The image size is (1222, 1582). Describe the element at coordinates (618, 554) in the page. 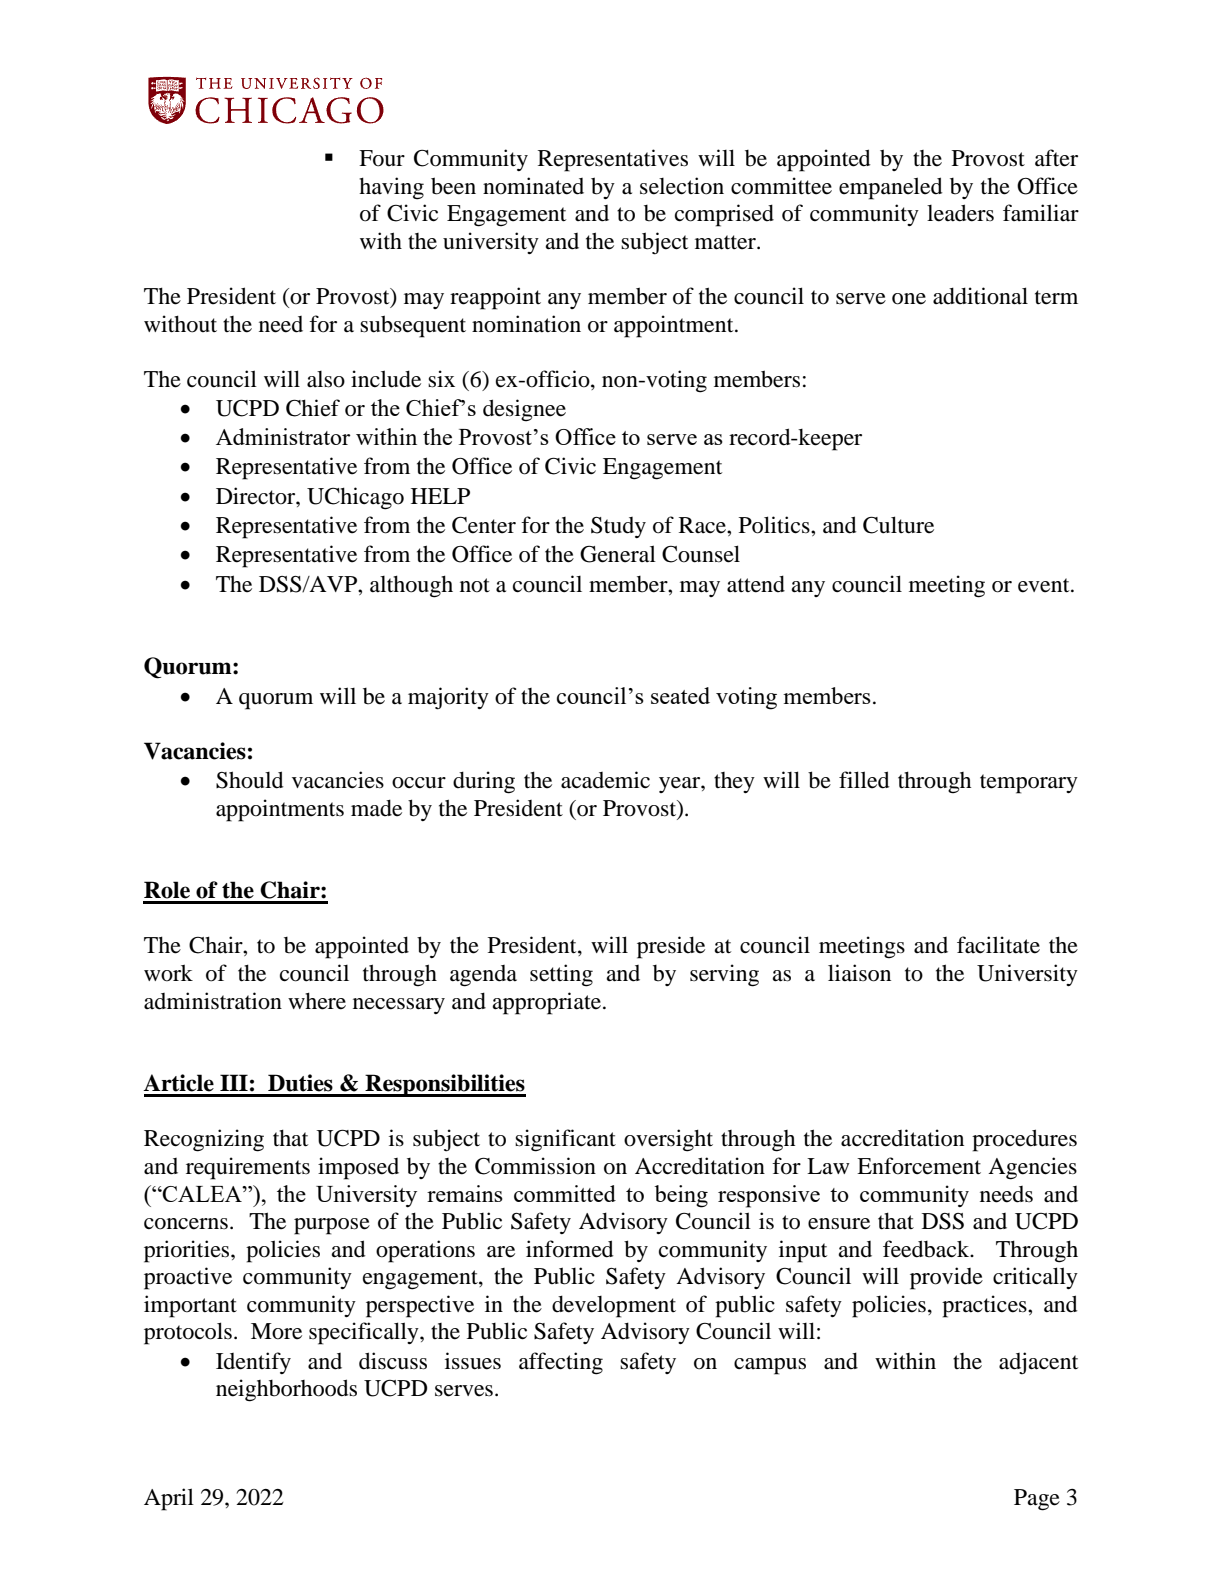

I see `General` at that location.
